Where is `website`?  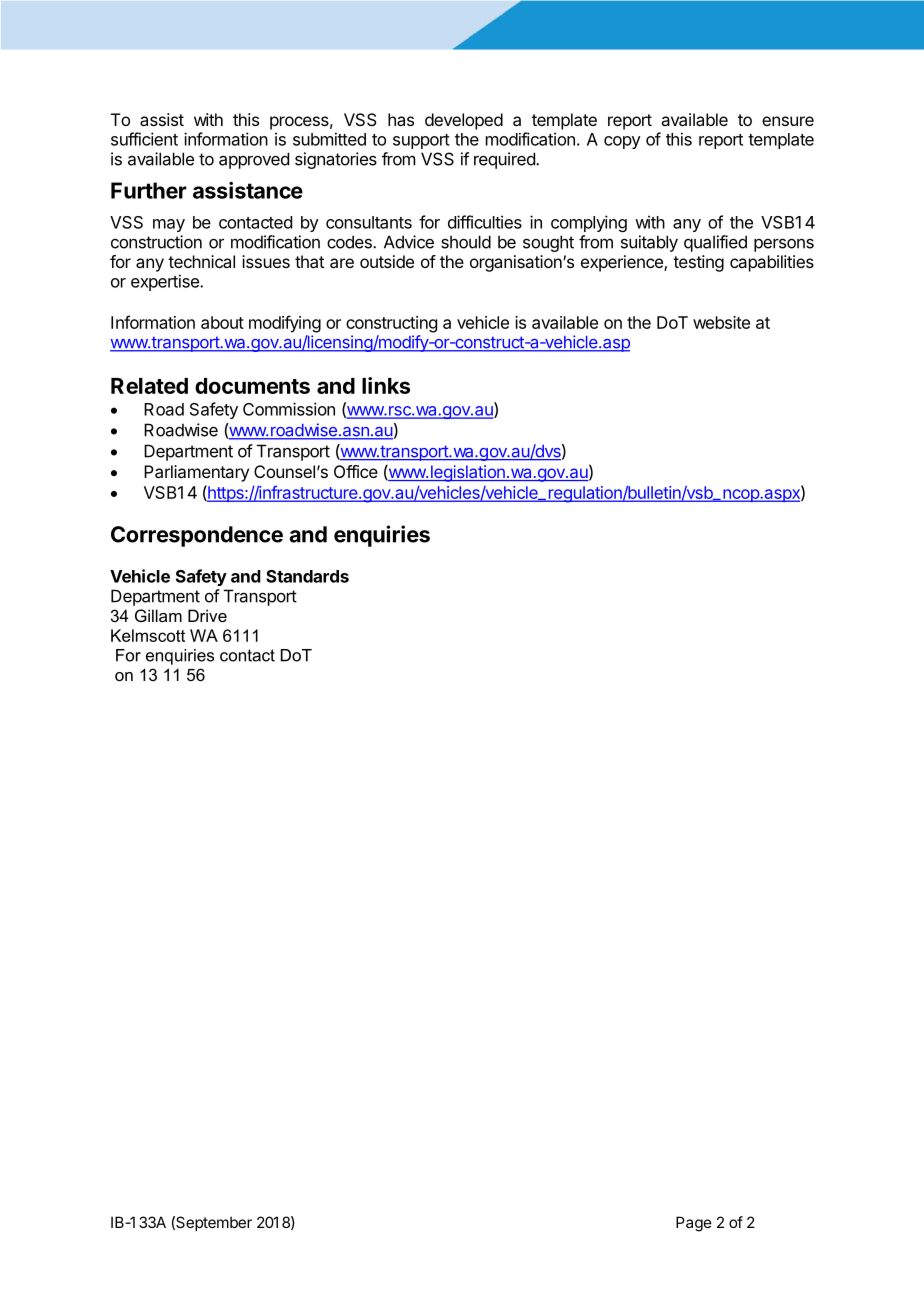
website is located at coordinates (721, 322).
